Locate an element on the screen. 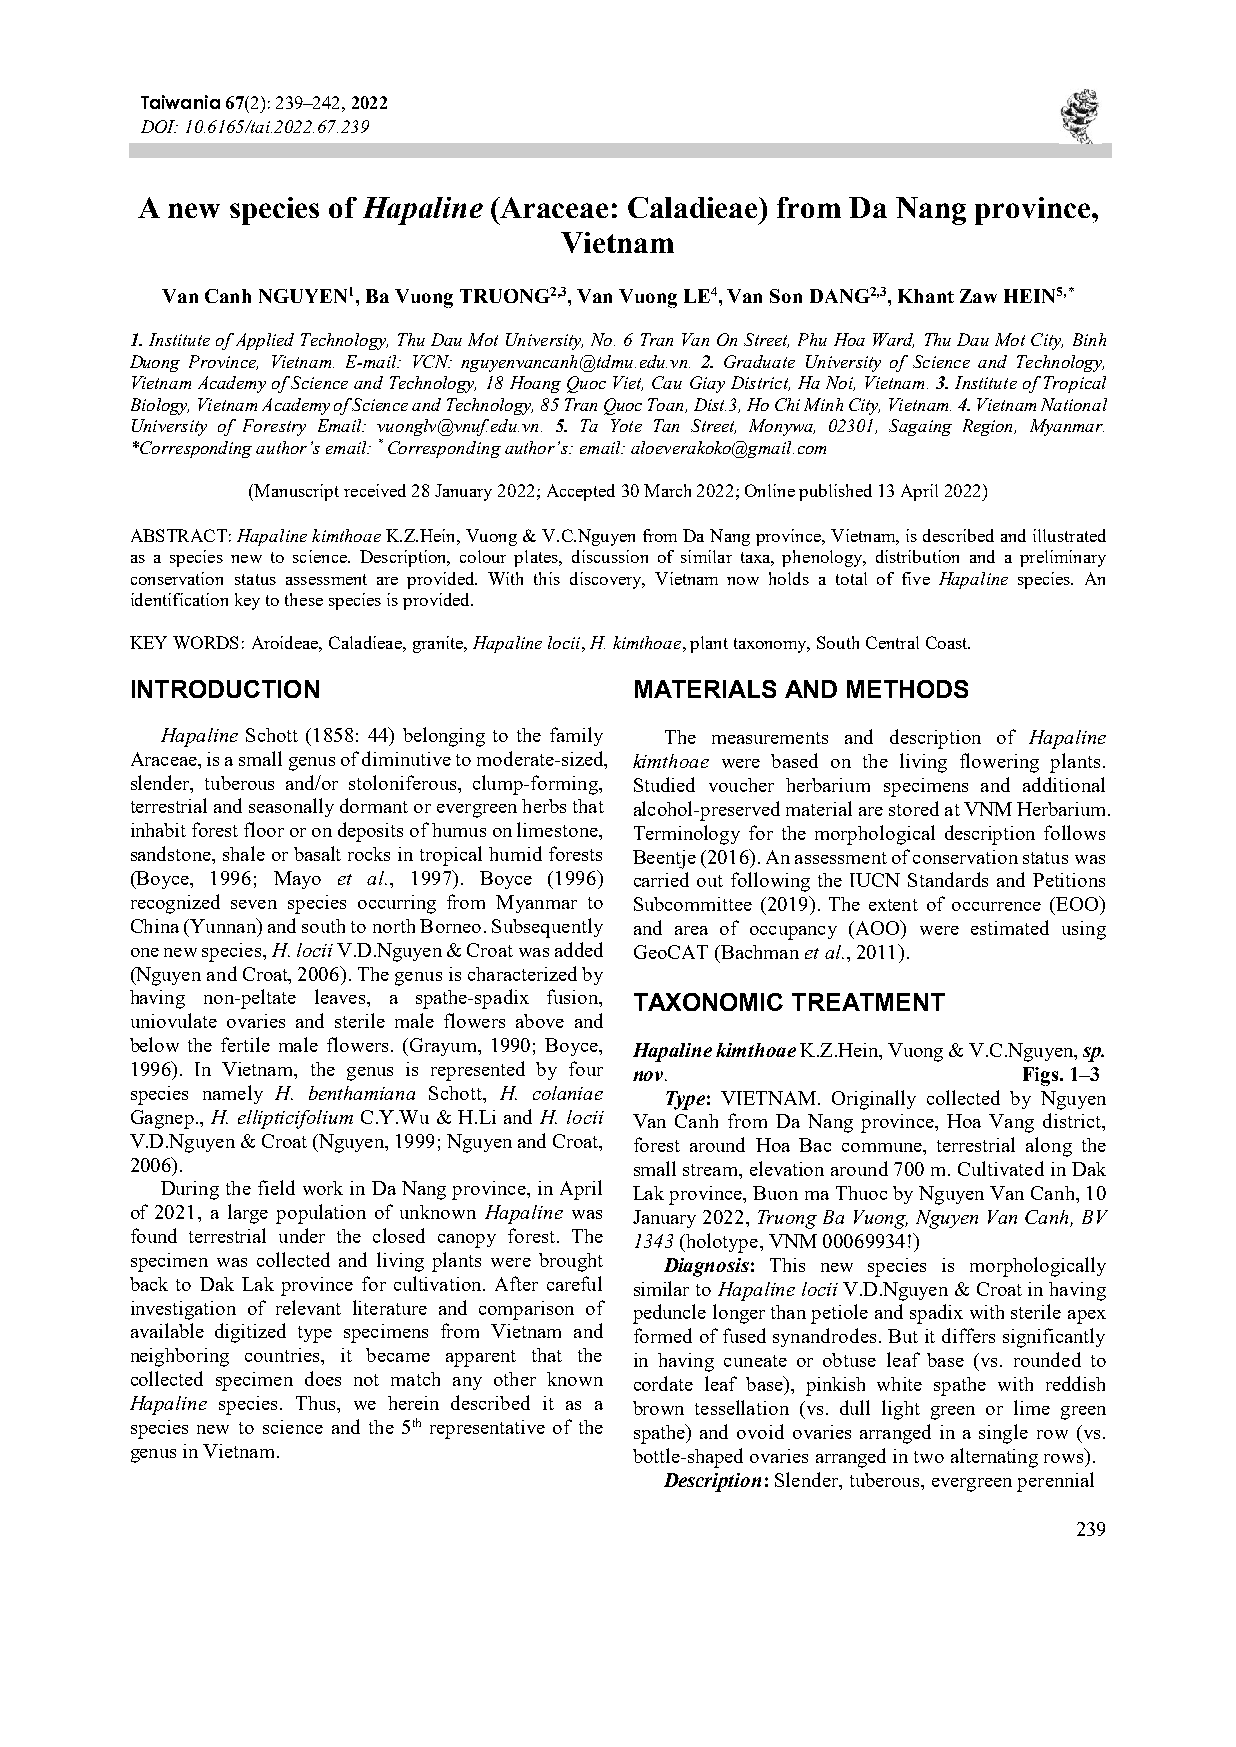 The height and width of the screenshot is (1747, 1236). seasonally is located at coordinates (291, 807).
